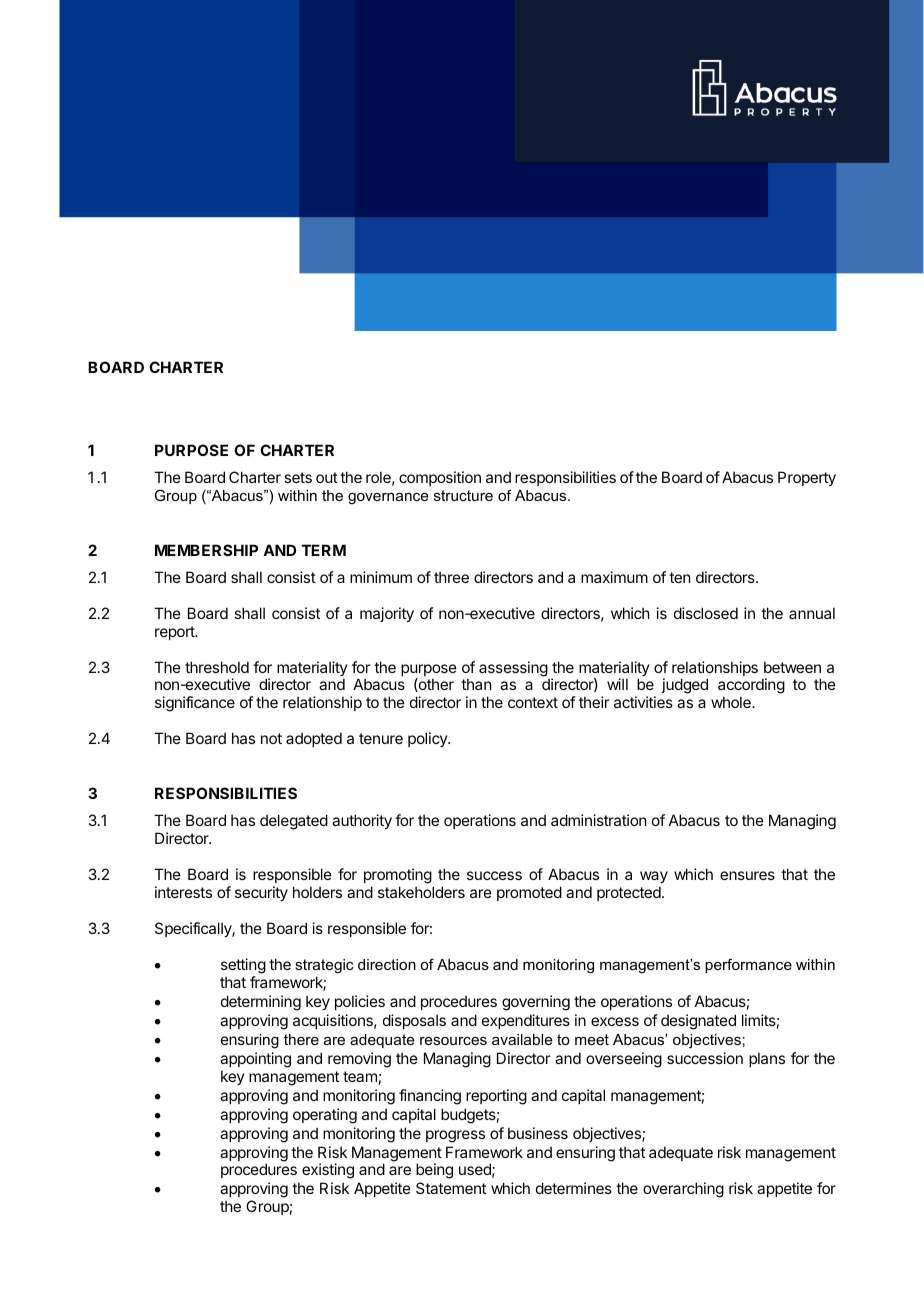  Describe the element at coordinates (748, 965) in the screenshot. I see `performance` at that location.
